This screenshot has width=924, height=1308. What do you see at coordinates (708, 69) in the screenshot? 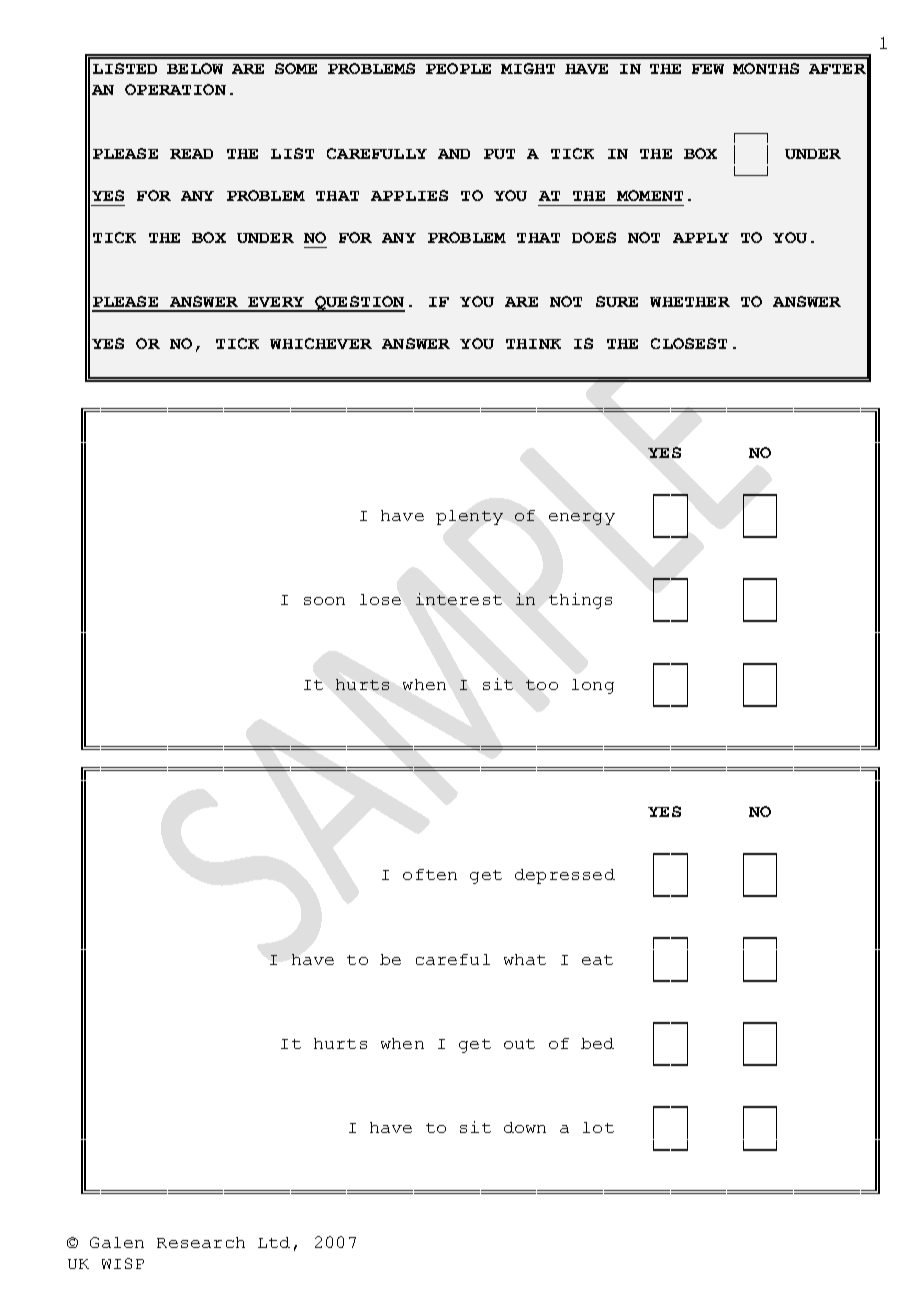
I see `FEW` at bounding box center [708, 69].
